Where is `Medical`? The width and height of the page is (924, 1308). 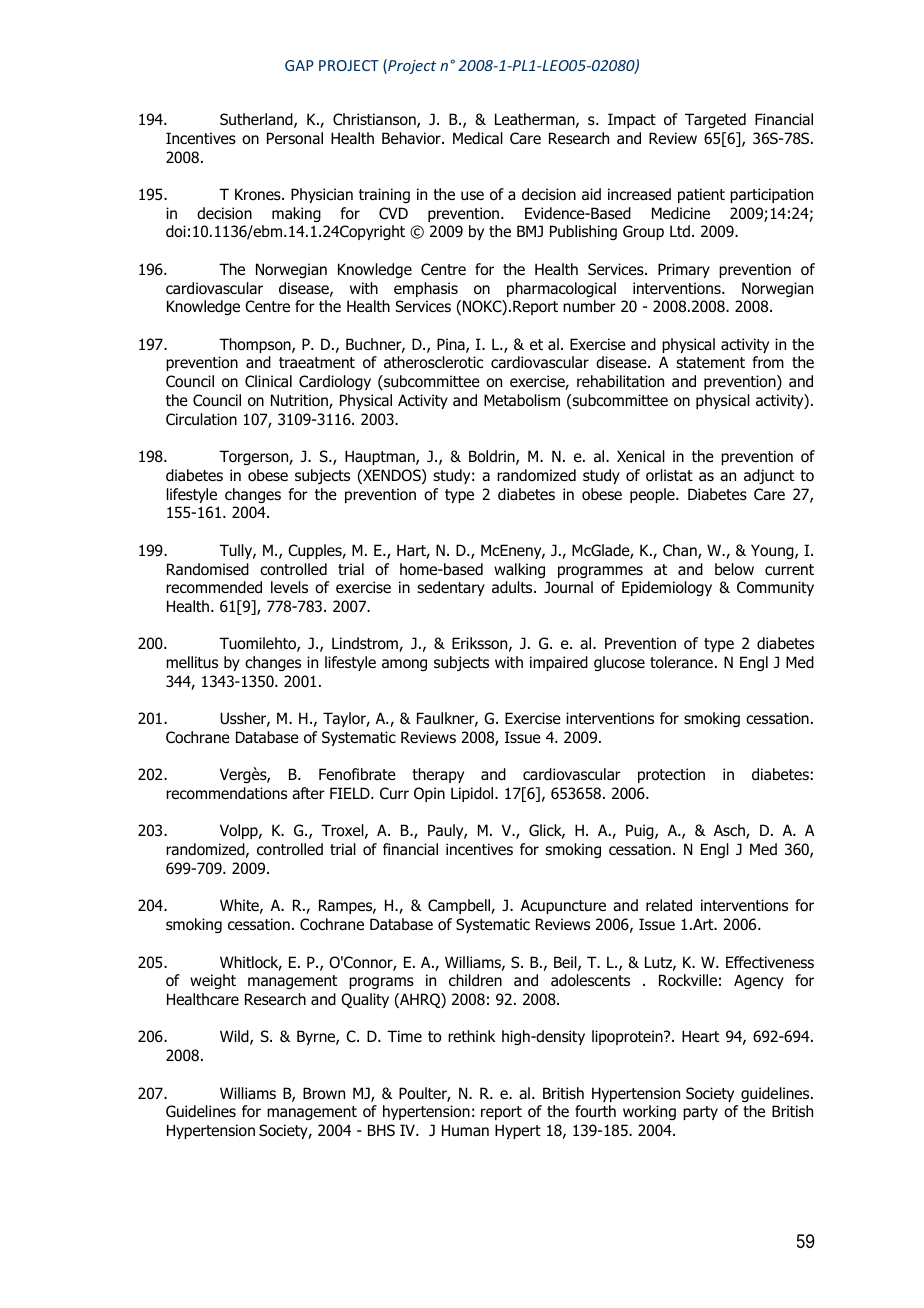 Medical is located at coordinates (478, 138).
